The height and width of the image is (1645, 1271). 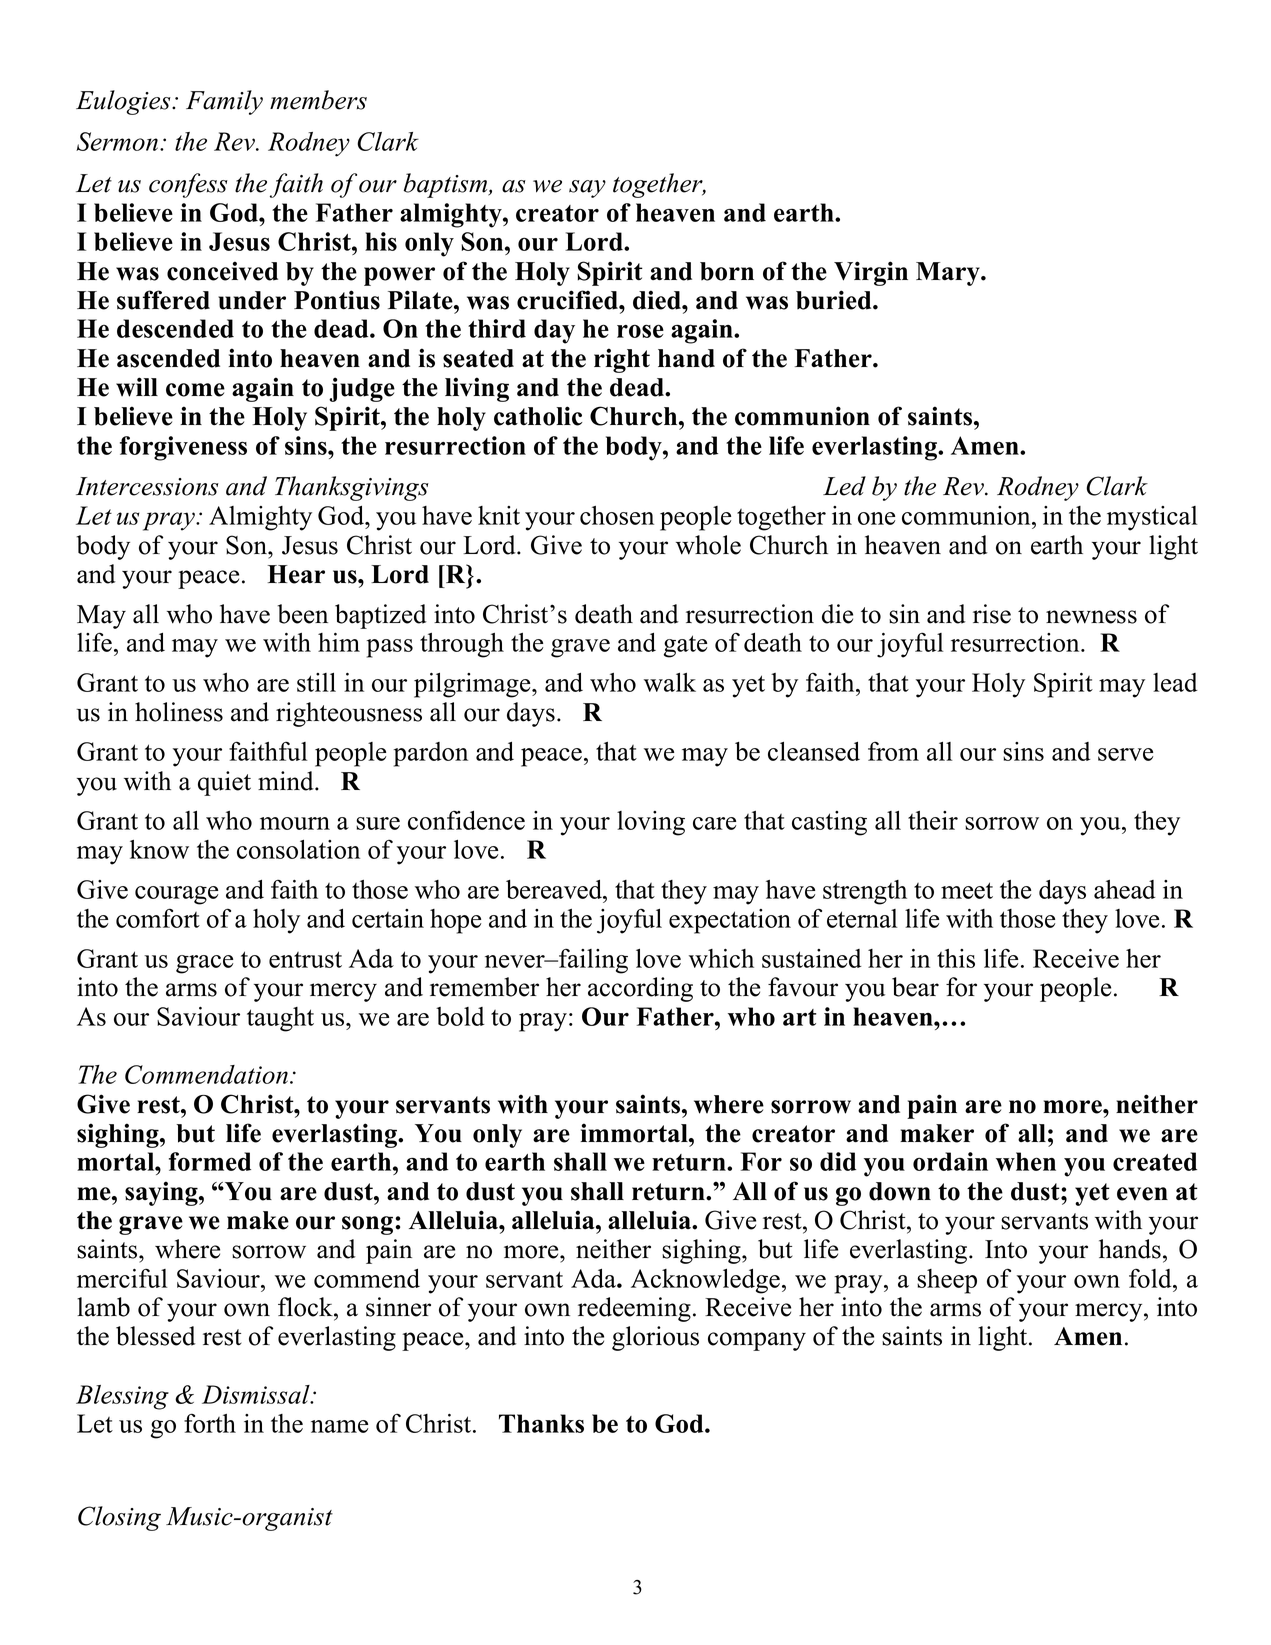 What do you see at coordinates (949, 274) in the image?
I see `Mary` at bounding box center [949, 274].
